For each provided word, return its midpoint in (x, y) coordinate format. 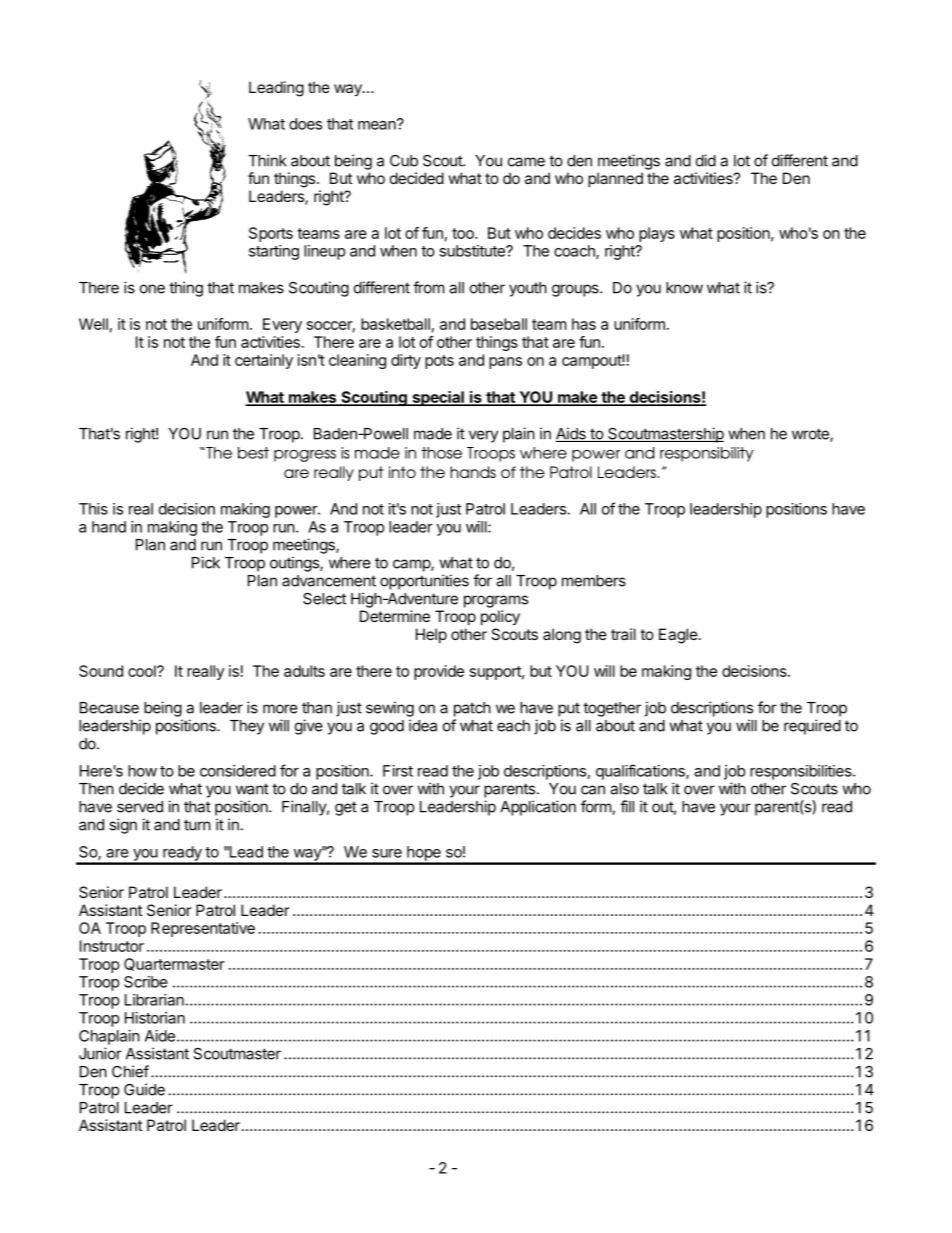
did (706, 160)
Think (267, 160)
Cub (404, 160)
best (253, 453)
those (441, 453)
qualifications (641, 772)
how (142, 771)
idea (423, 725)
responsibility (707, 454)
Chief (130, 1071)
